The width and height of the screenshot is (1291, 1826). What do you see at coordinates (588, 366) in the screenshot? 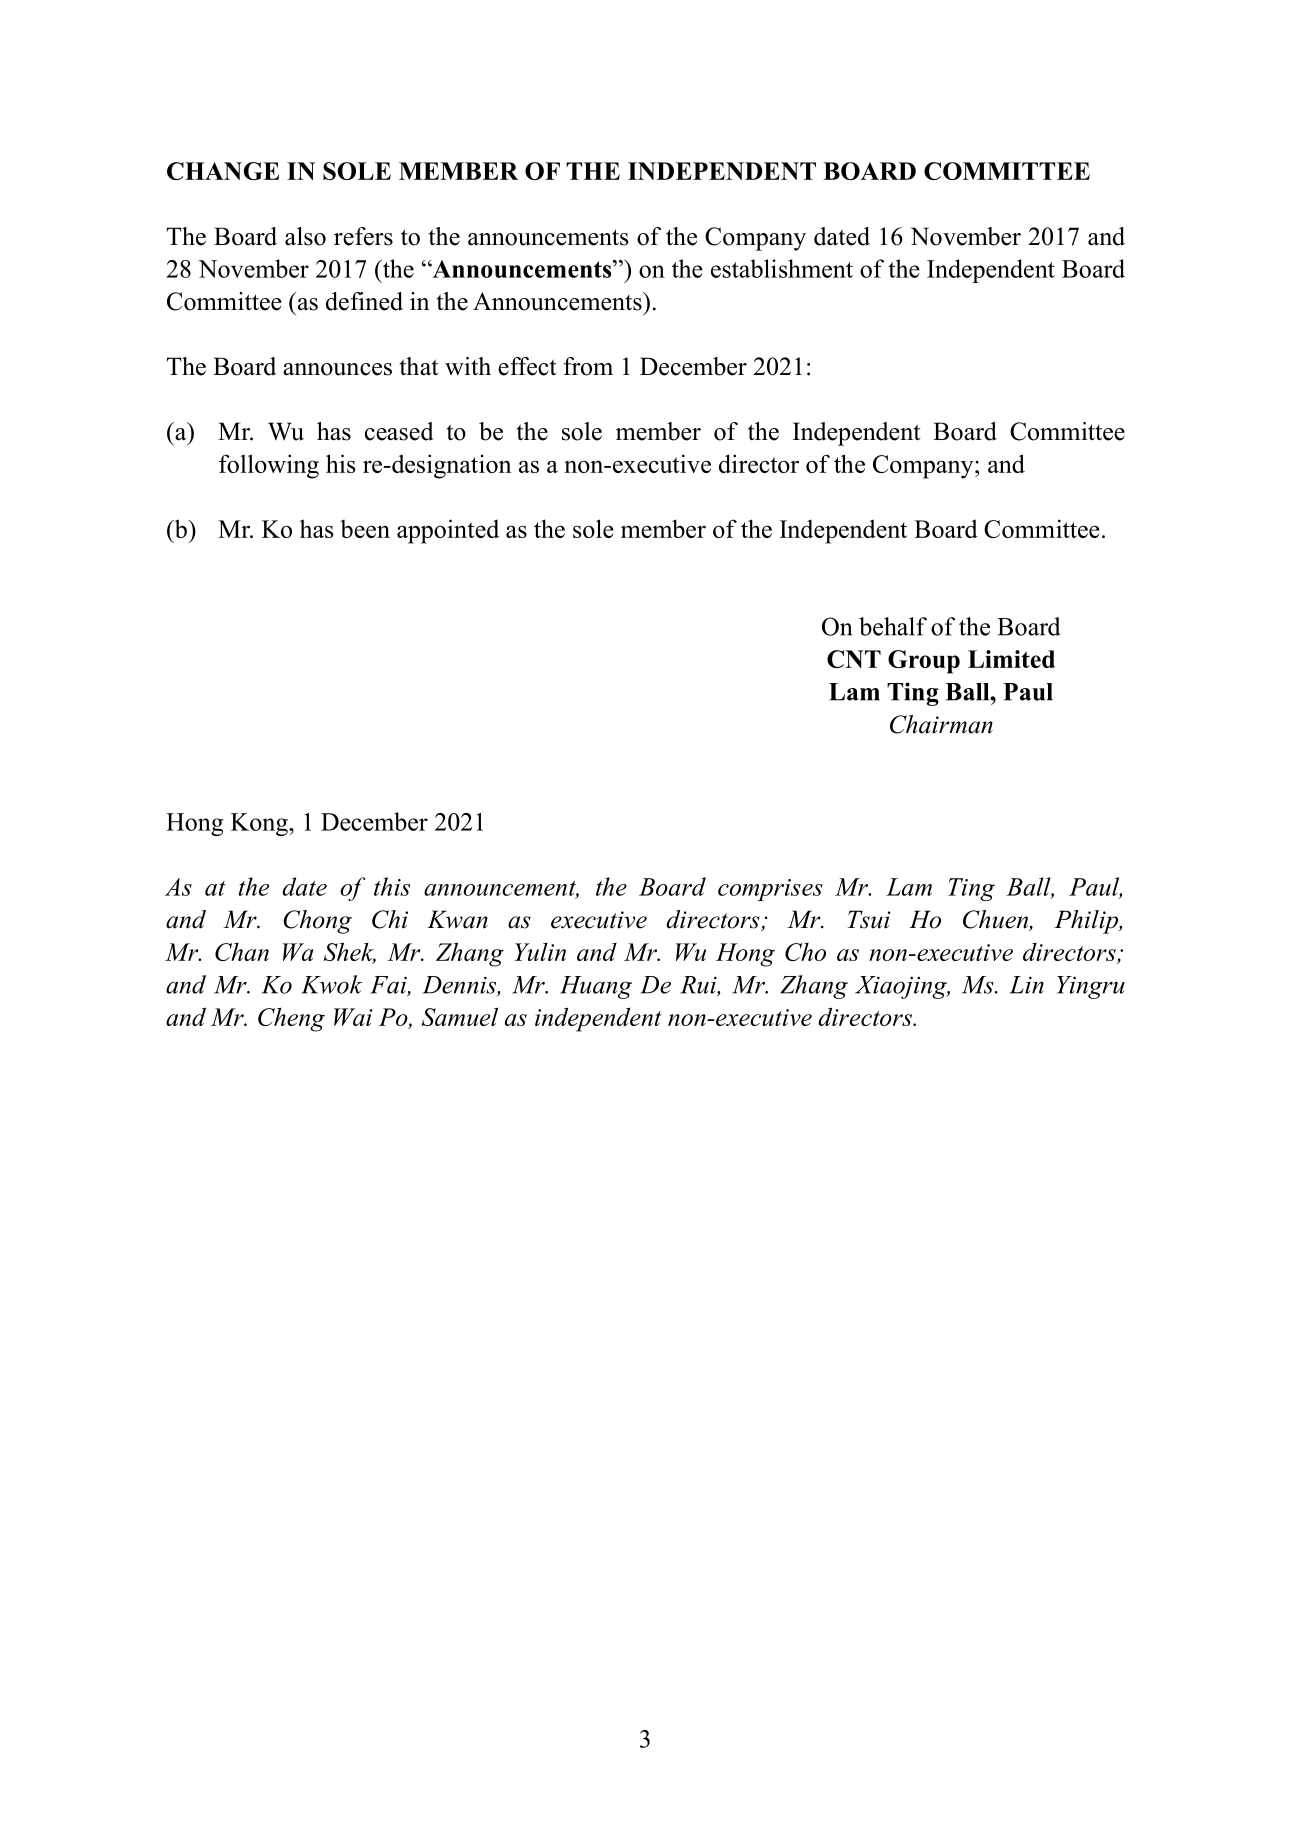
I see `from` at bounding box center [588, 366].
